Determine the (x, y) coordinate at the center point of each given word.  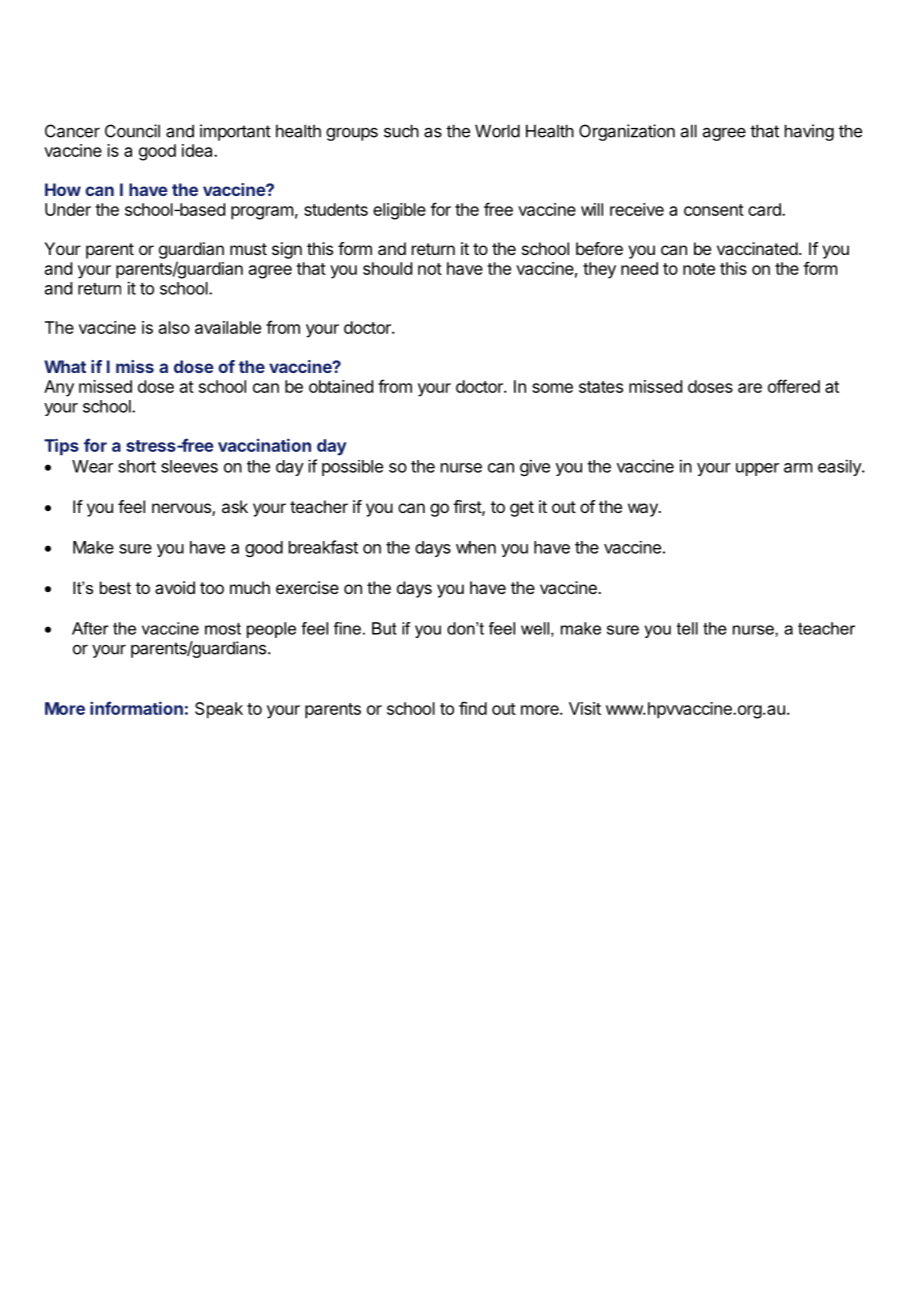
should (387, 268)
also (174, 327)
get (522, 509)
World (497, 131)
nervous (182, 509)
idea (198, 150)
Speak (219, 710)
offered (794, 386)
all (689, 131)
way (644, 510)
